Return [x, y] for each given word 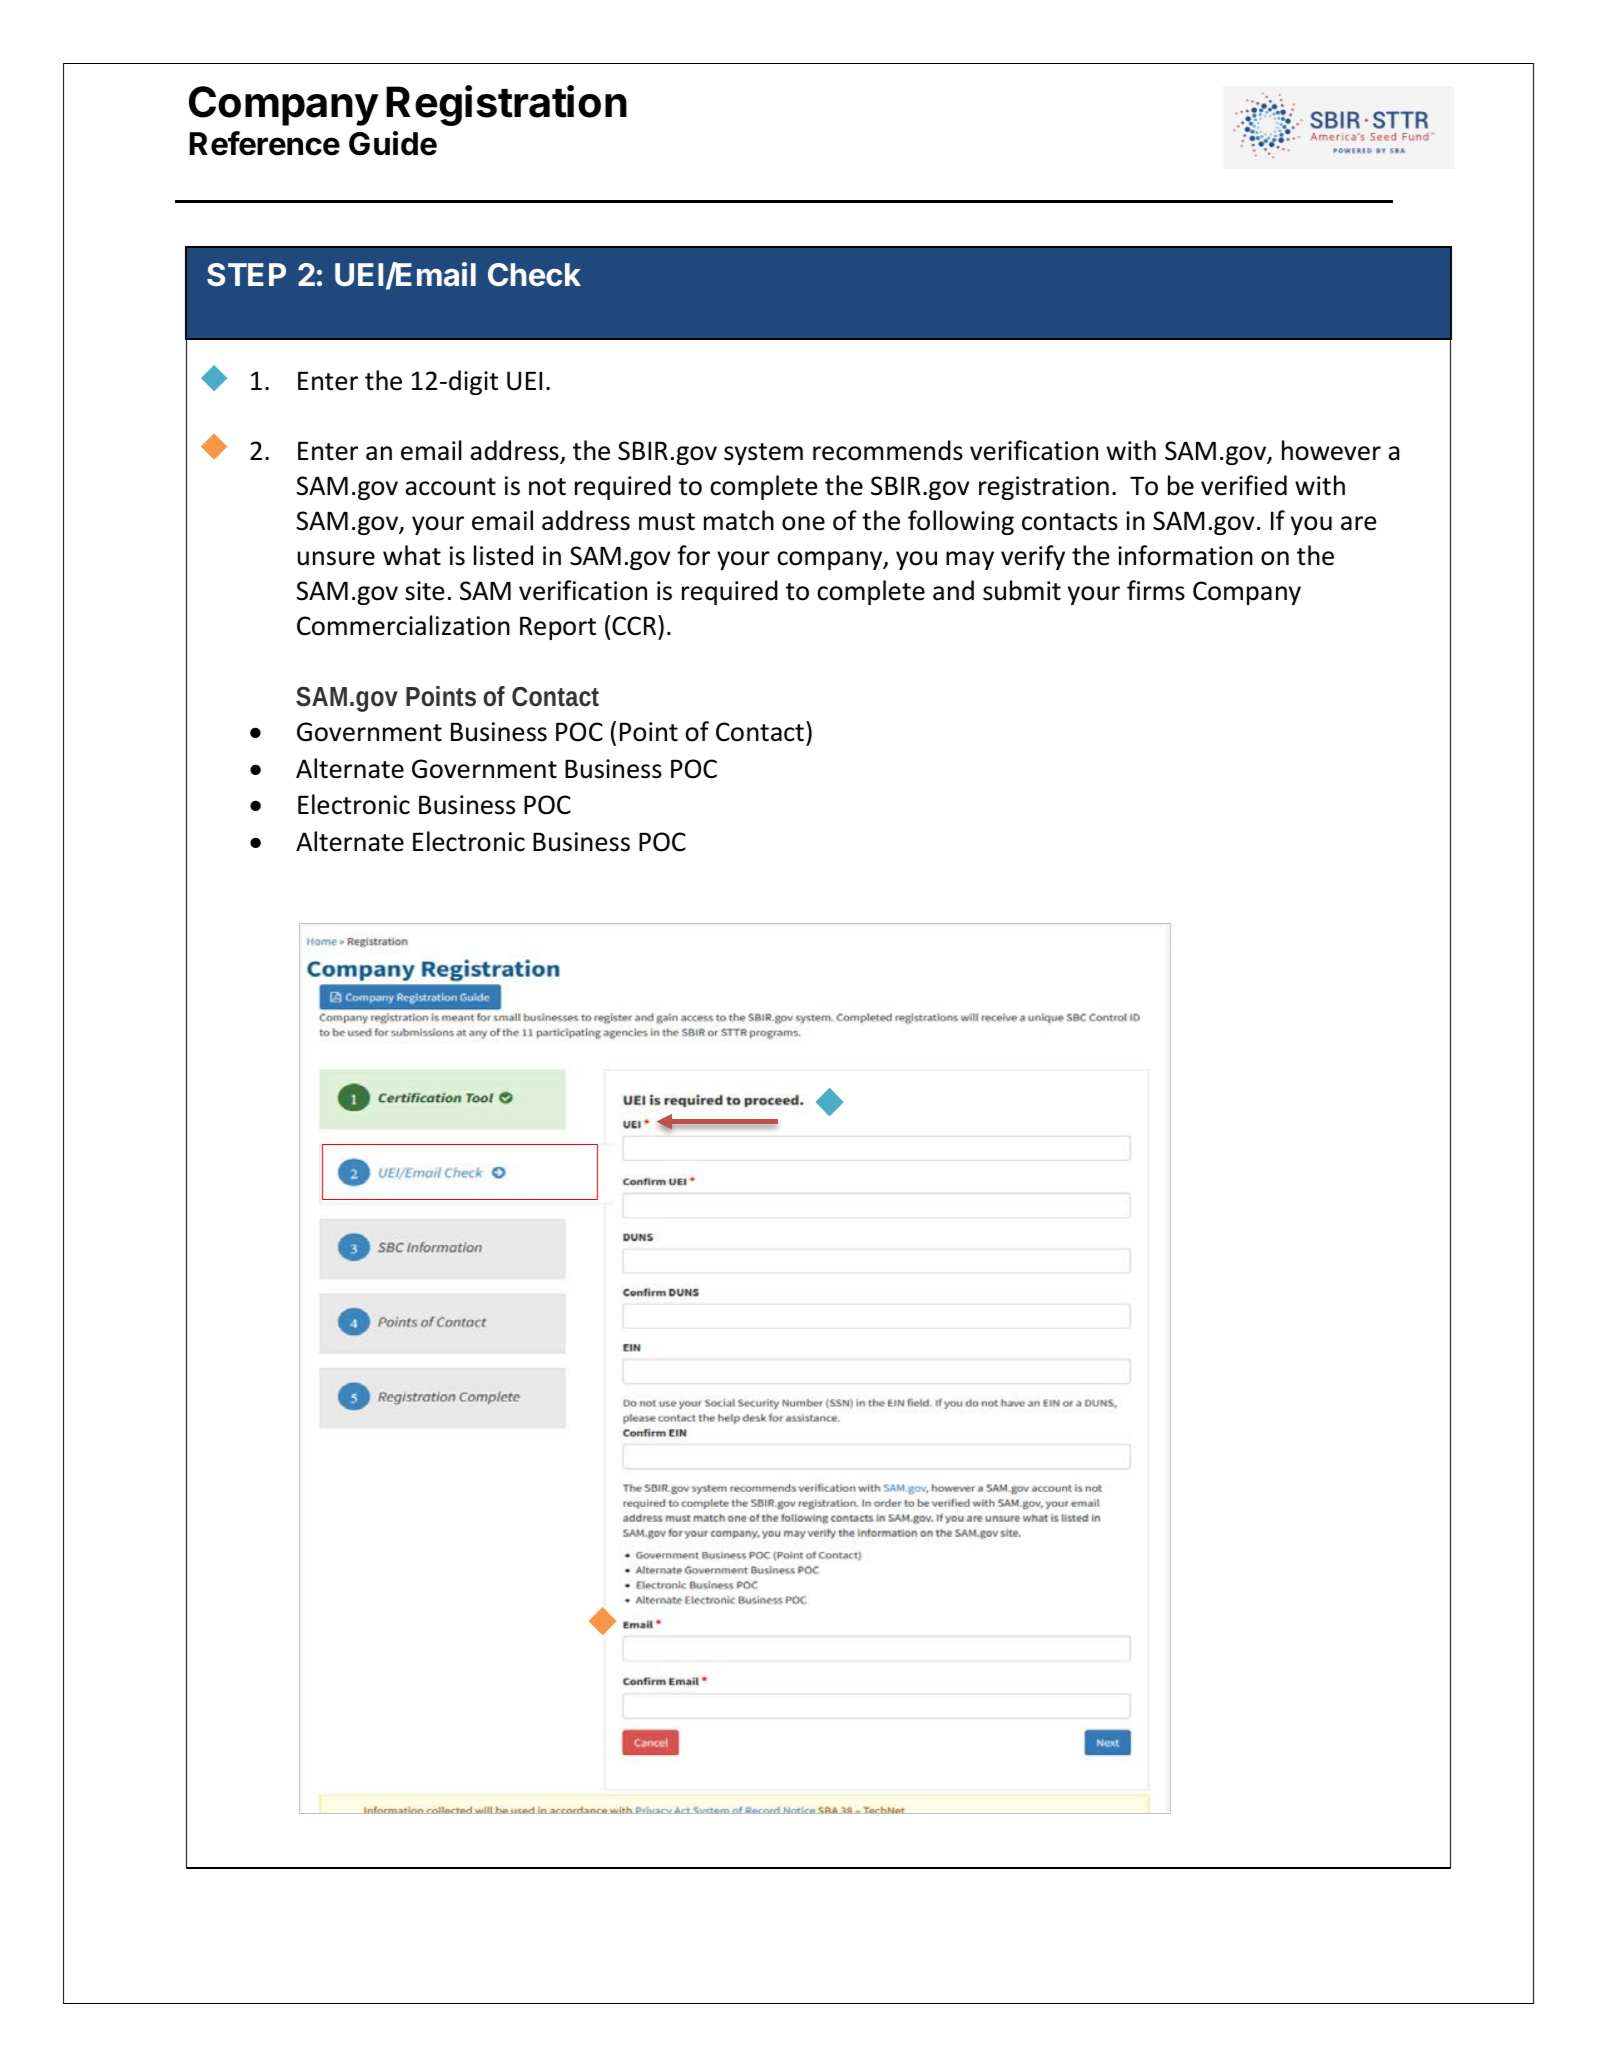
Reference [265, 143]
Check [534, 275]
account [450, 487]
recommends [888, 450]
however [1331, 450]
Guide [393, 143]
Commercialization [403, 625]
